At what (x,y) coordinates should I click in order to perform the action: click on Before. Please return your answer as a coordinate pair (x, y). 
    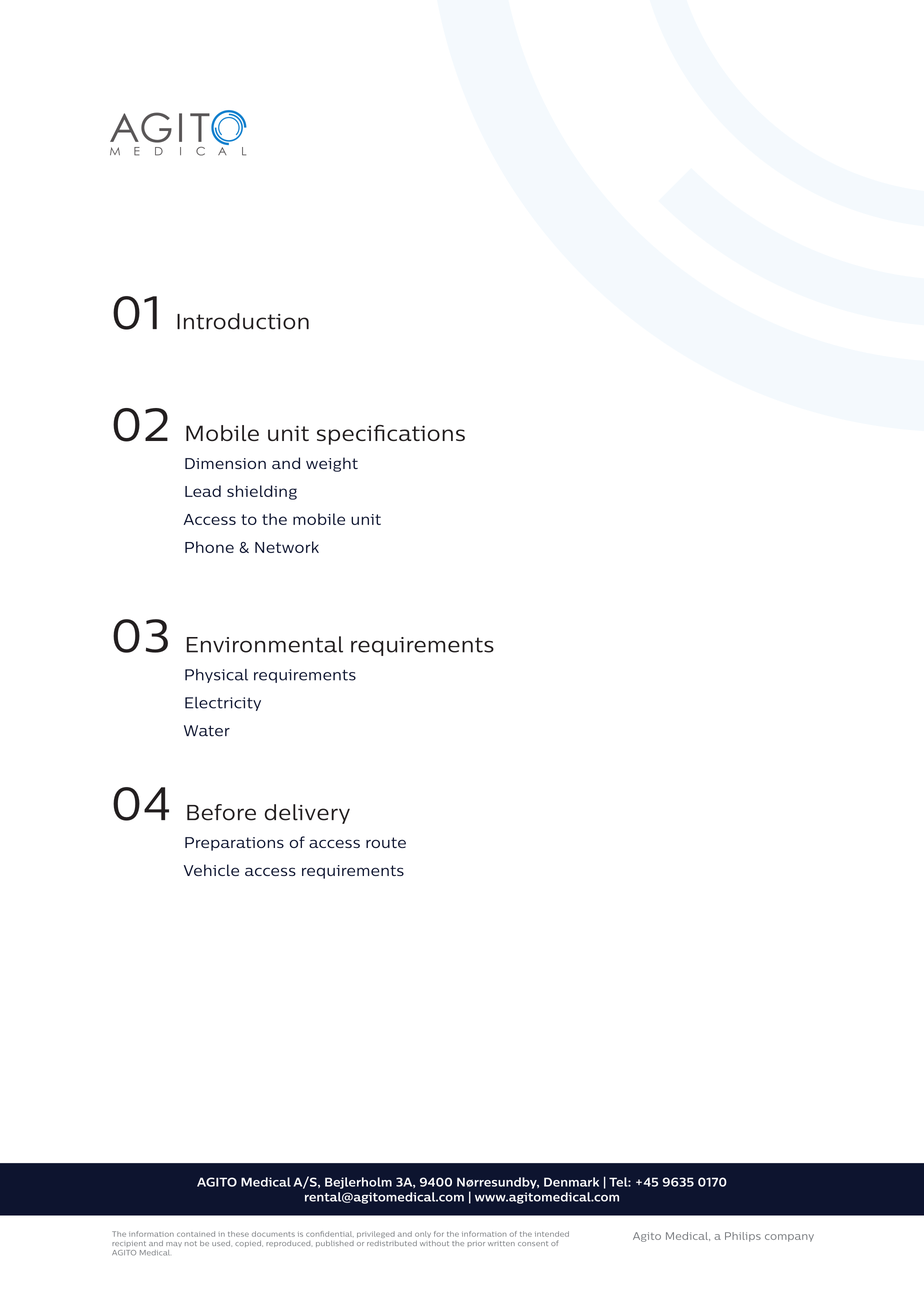
    Looking at the image, I should click on (221, 812).
